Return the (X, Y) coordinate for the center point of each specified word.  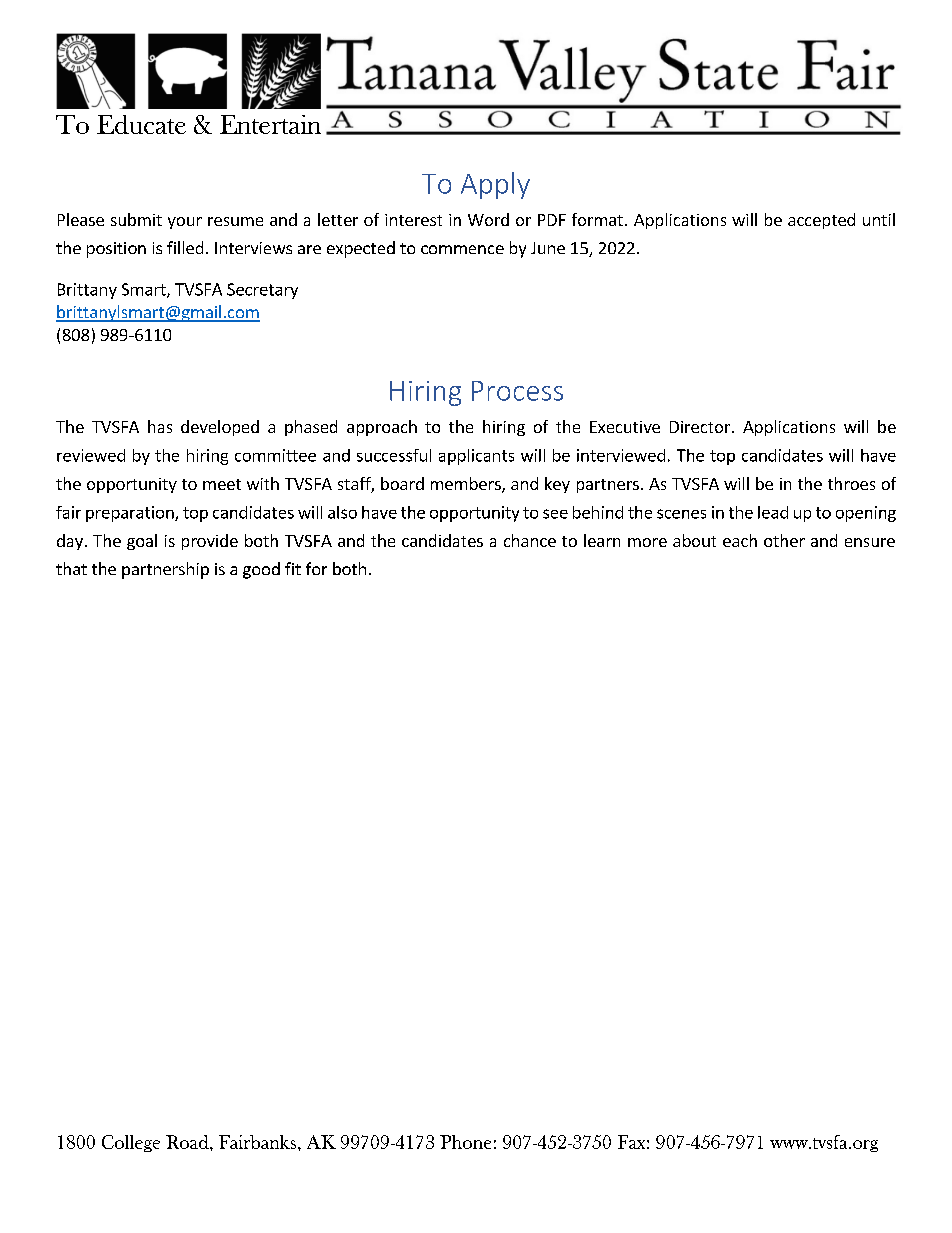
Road (188, 1142)
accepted (821, 221)
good (261, 570)
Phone (465, 1142)
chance (530, 540)
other (784, 540)
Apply (495, 185)
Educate (141, 124)
